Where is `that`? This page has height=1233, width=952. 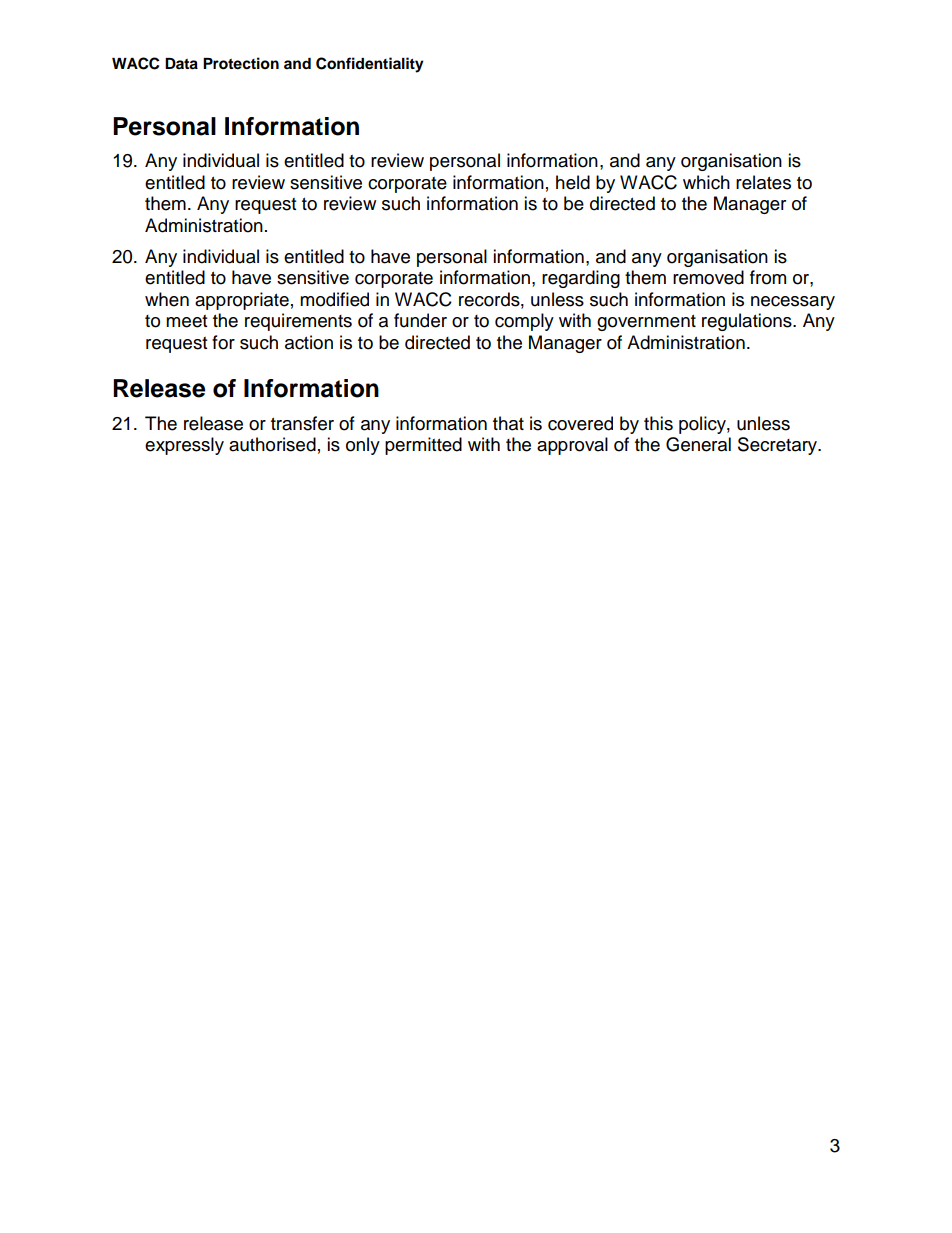
that is located at coordinates (508, 423).
